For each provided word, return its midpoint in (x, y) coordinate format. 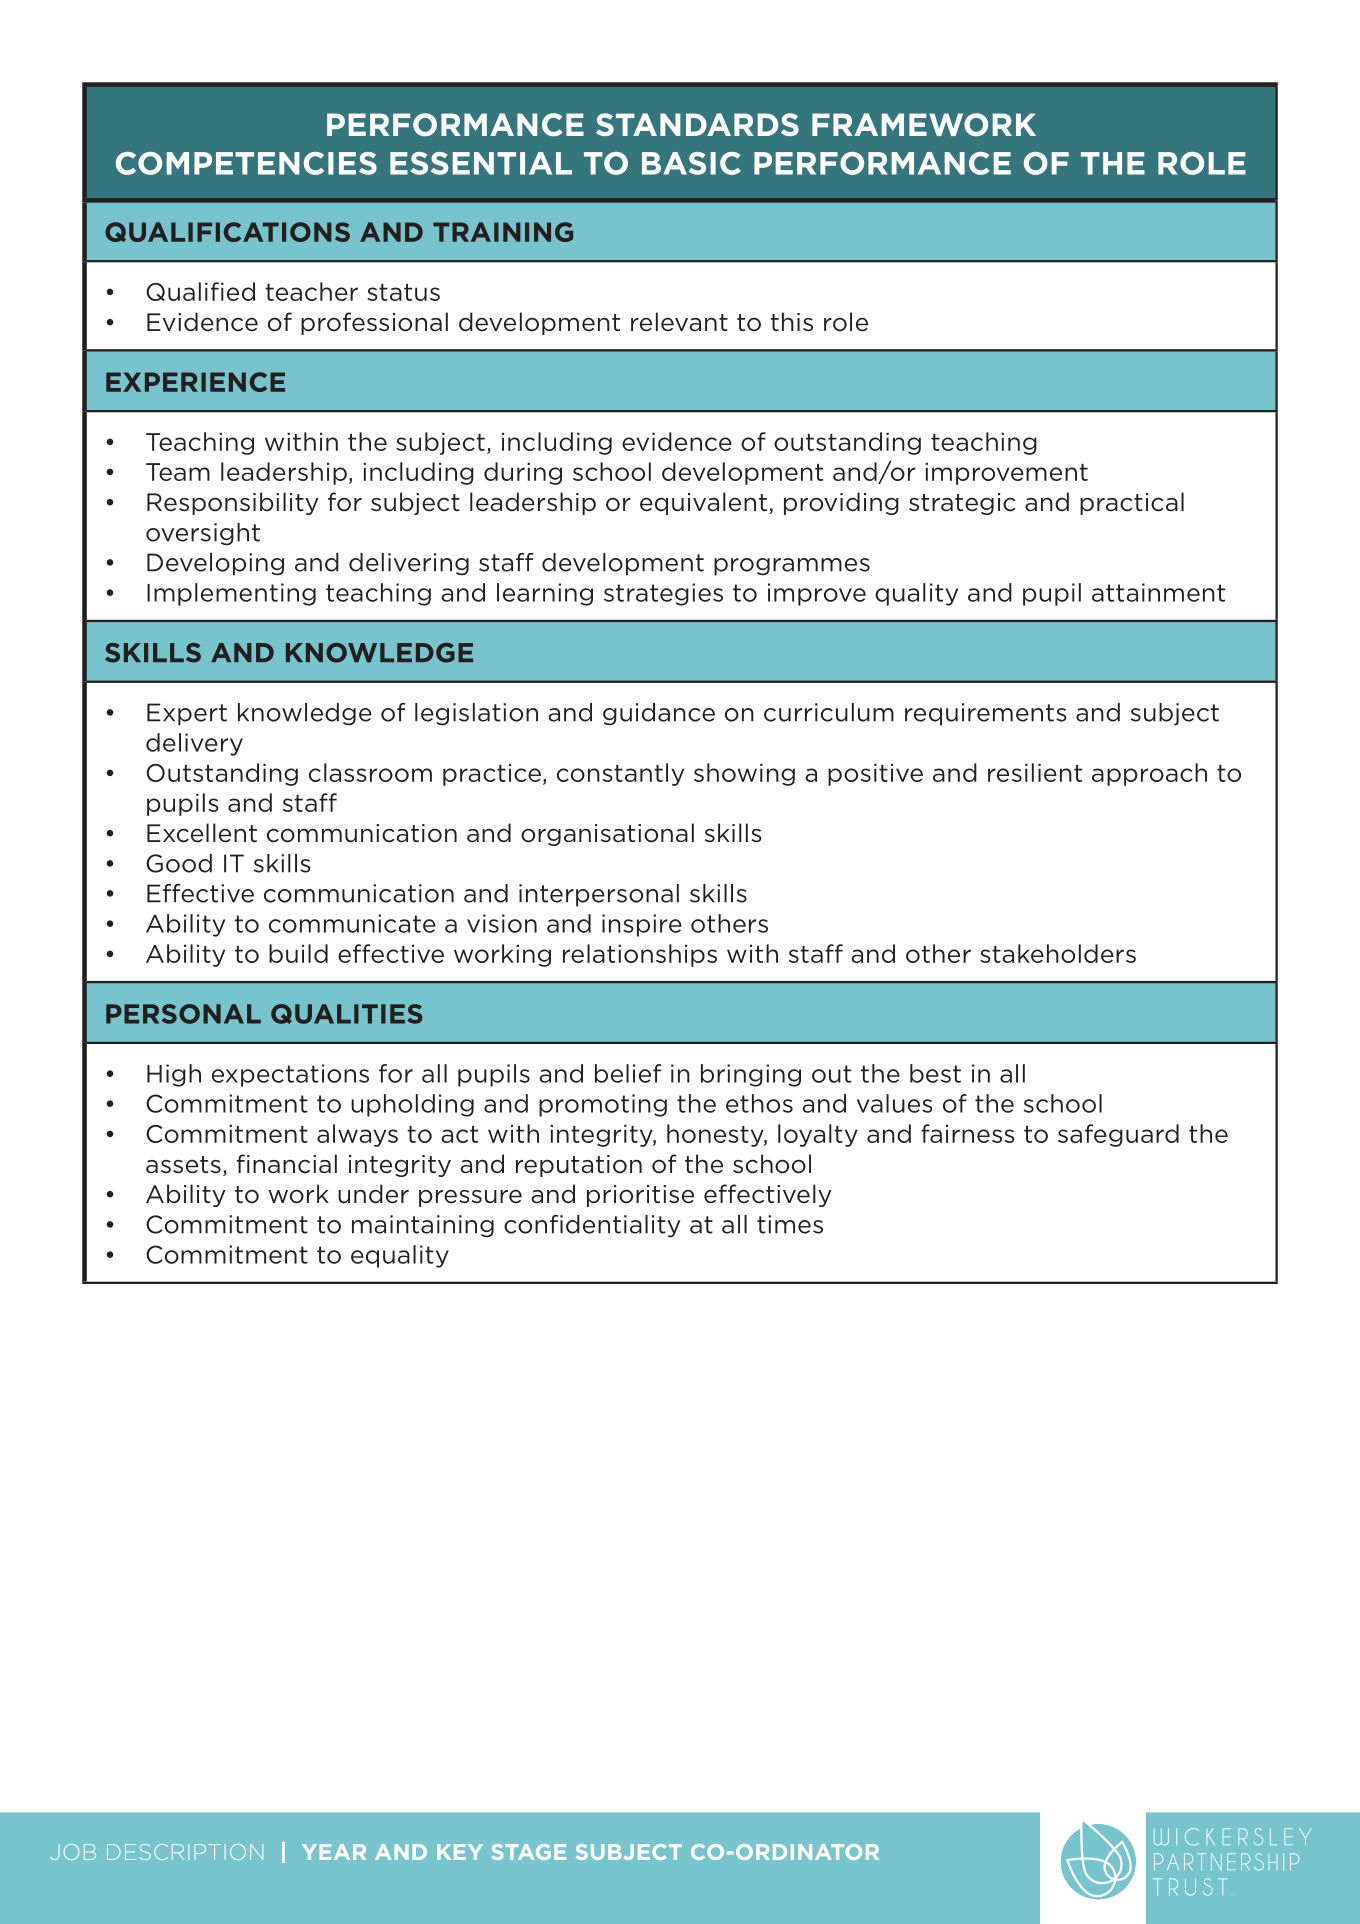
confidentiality (592, 1226)
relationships (640, 955)
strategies (663, 594)
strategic (962, 504)
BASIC (691, 163)
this (792, 322)
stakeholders (1058, 953)
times (790, 1224)
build (298, 953)
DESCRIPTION (185, 1852)
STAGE (528, 1852)
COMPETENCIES (246, 163)
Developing (215, 564)
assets (183, 1165)
